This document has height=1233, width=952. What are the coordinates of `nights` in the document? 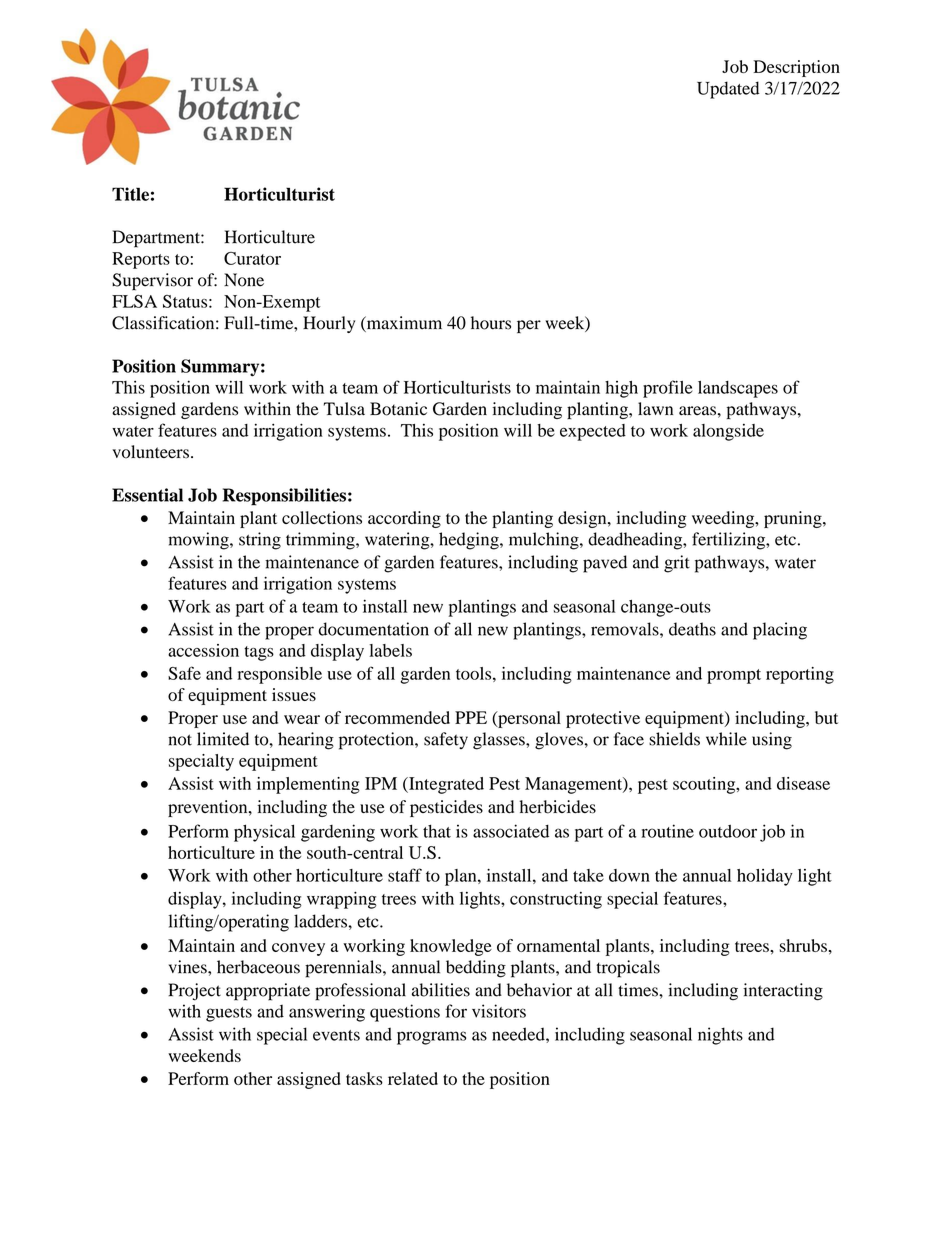 It's located at (720, 1036).
